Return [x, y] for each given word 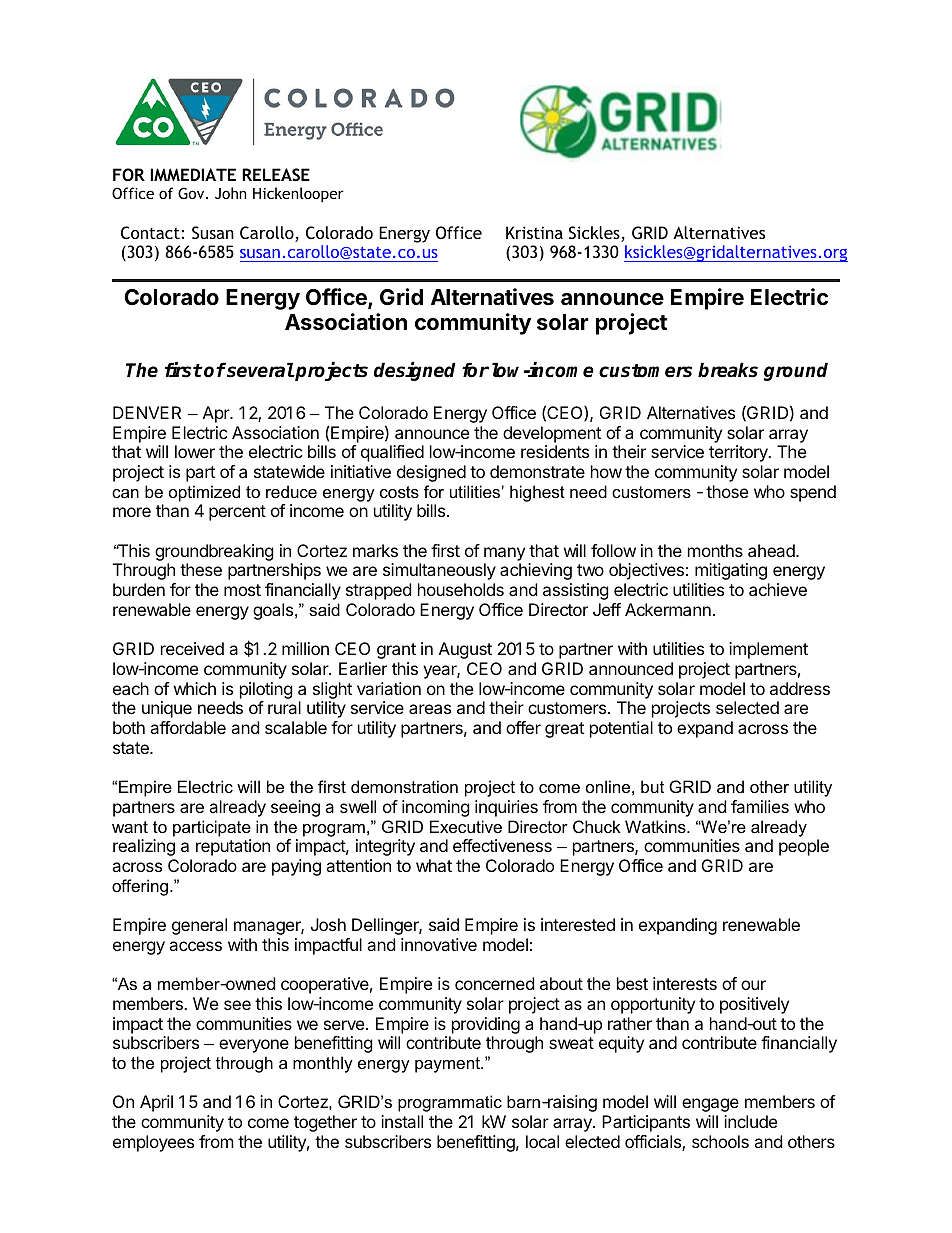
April [156, 1103]
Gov [192, 193]
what [434, 865]
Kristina [534, 232]
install [402, 1121]
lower [195, 451]
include [750, 1121]
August [465, 650]
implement [768, 650]
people [804, 847]
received [192, 648]
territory [739, 453]
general [199, 926]
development [552, 434]
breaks [728, 370]
